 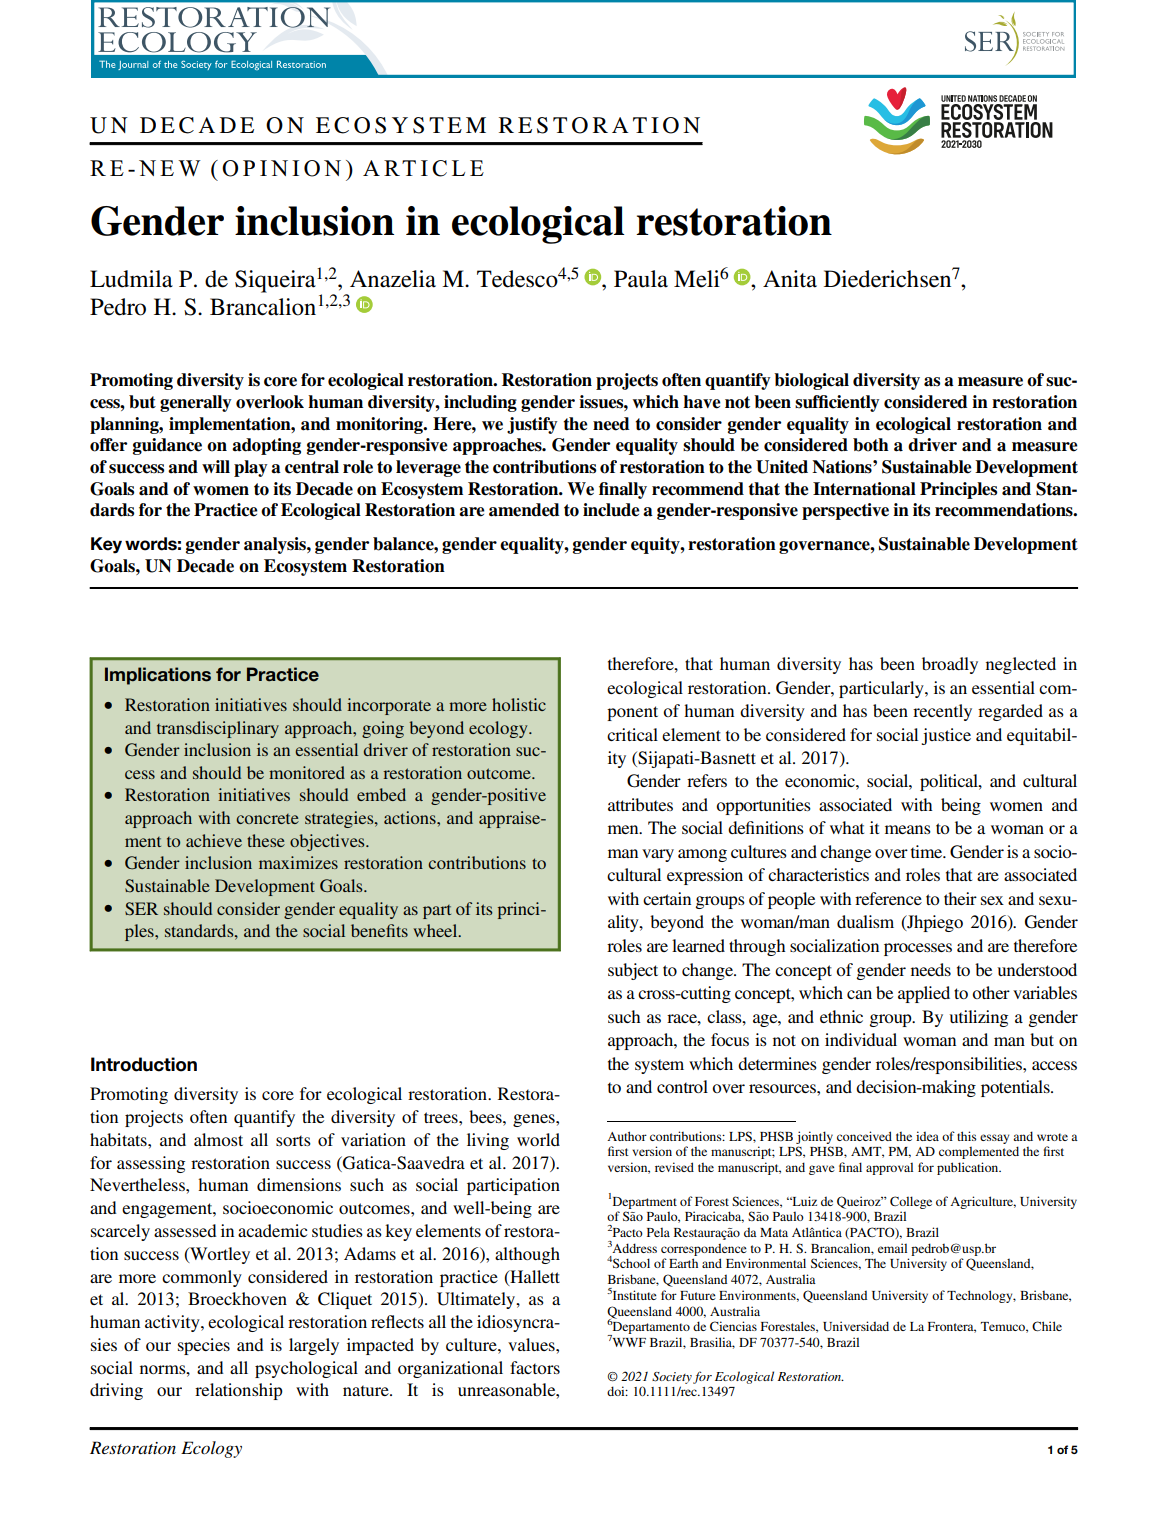 What do you see at coordinates (196, 403) in the screenshot?
I see `generally` at bounding box center [196, 403].
